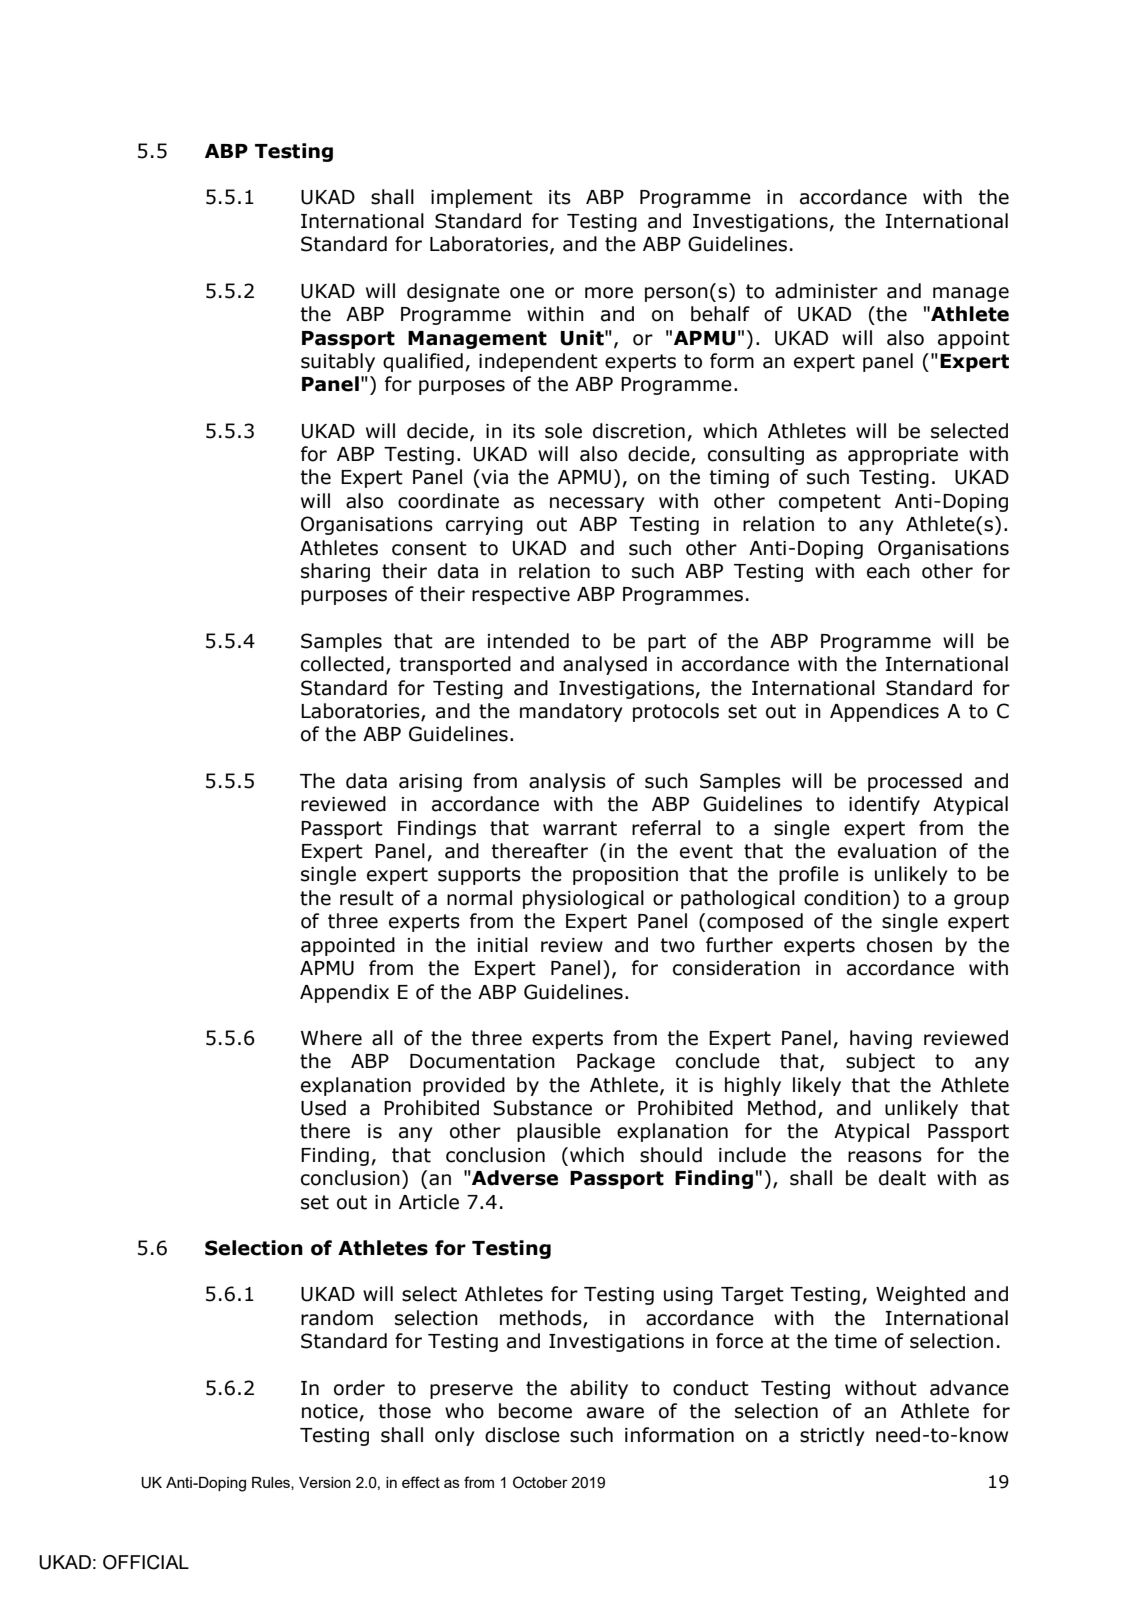 Image resolution: width=1146 pixels, height=1620 pixels. What do you see at coordinates (583, 899) in the screenshot?
I see `physiological` at bounding box center [583, 899].
